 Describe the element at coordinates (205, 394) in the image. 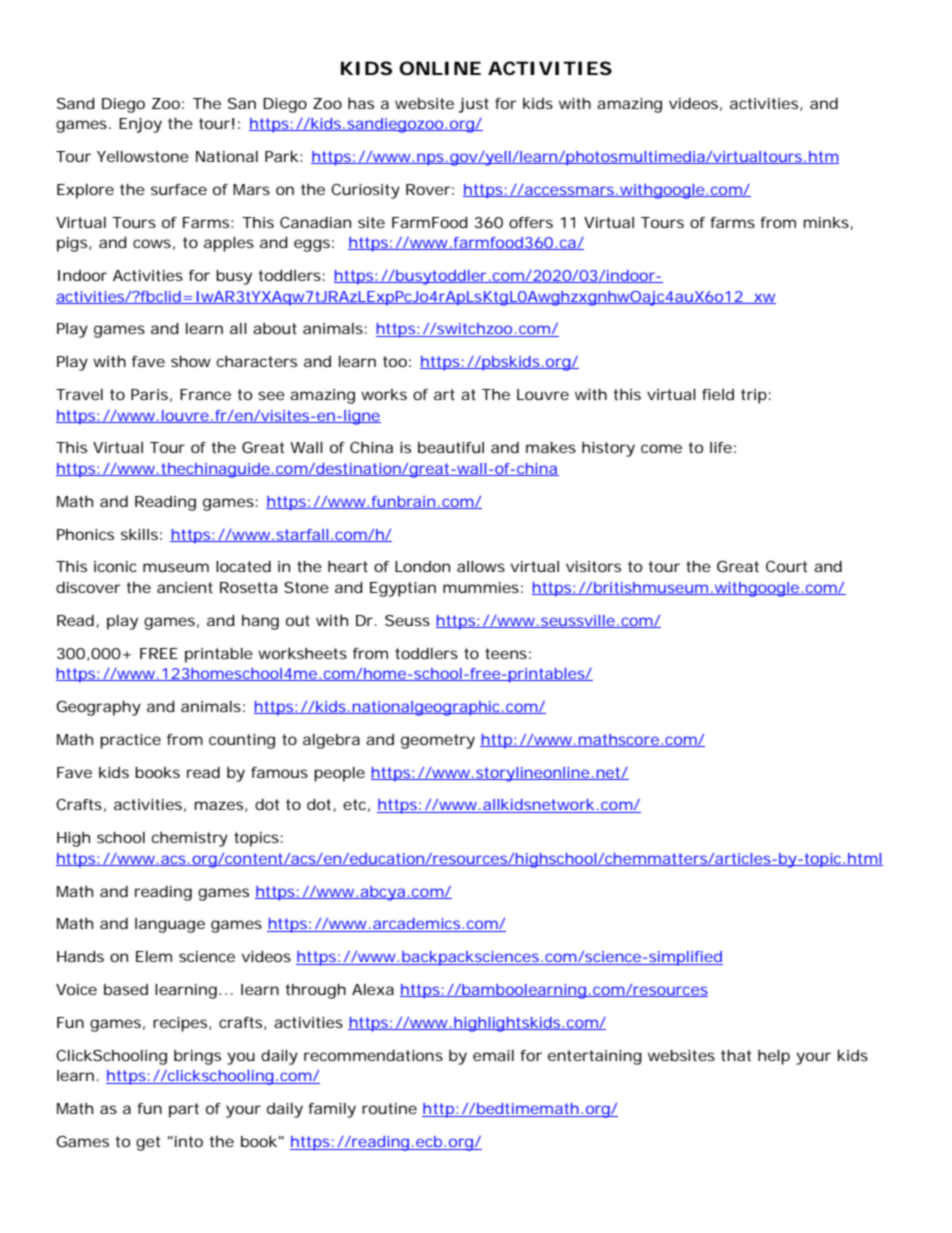

I see `France` at that location.
